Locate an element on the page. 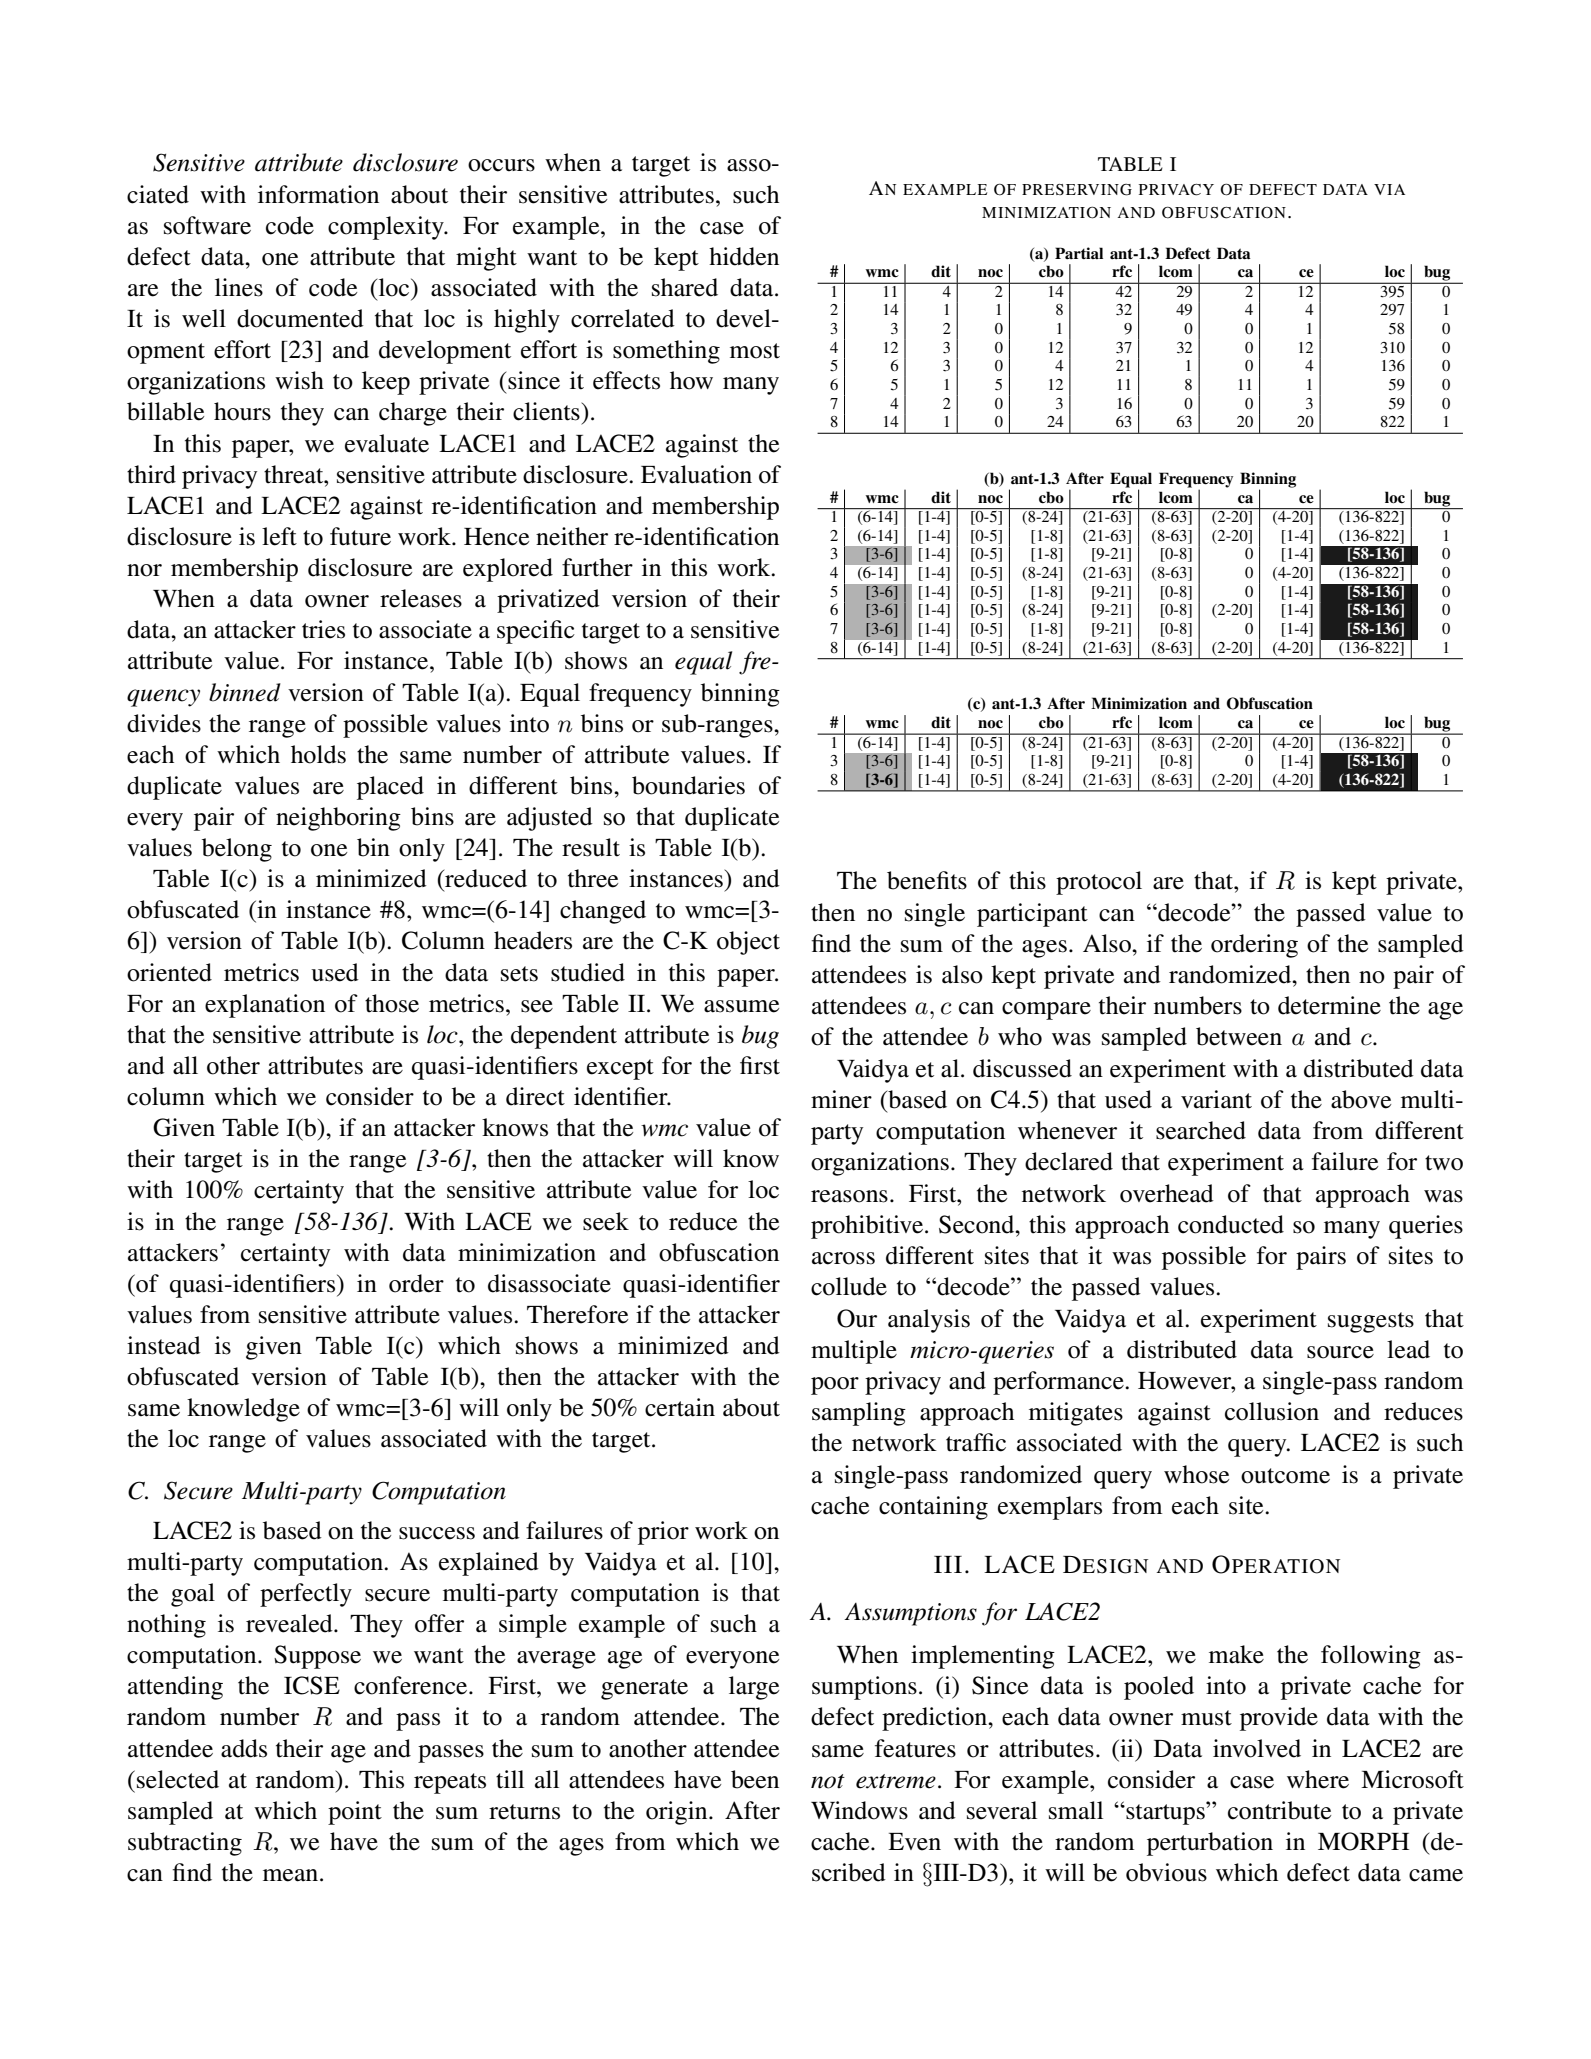  between is located at coordinates (1239, 1036).
